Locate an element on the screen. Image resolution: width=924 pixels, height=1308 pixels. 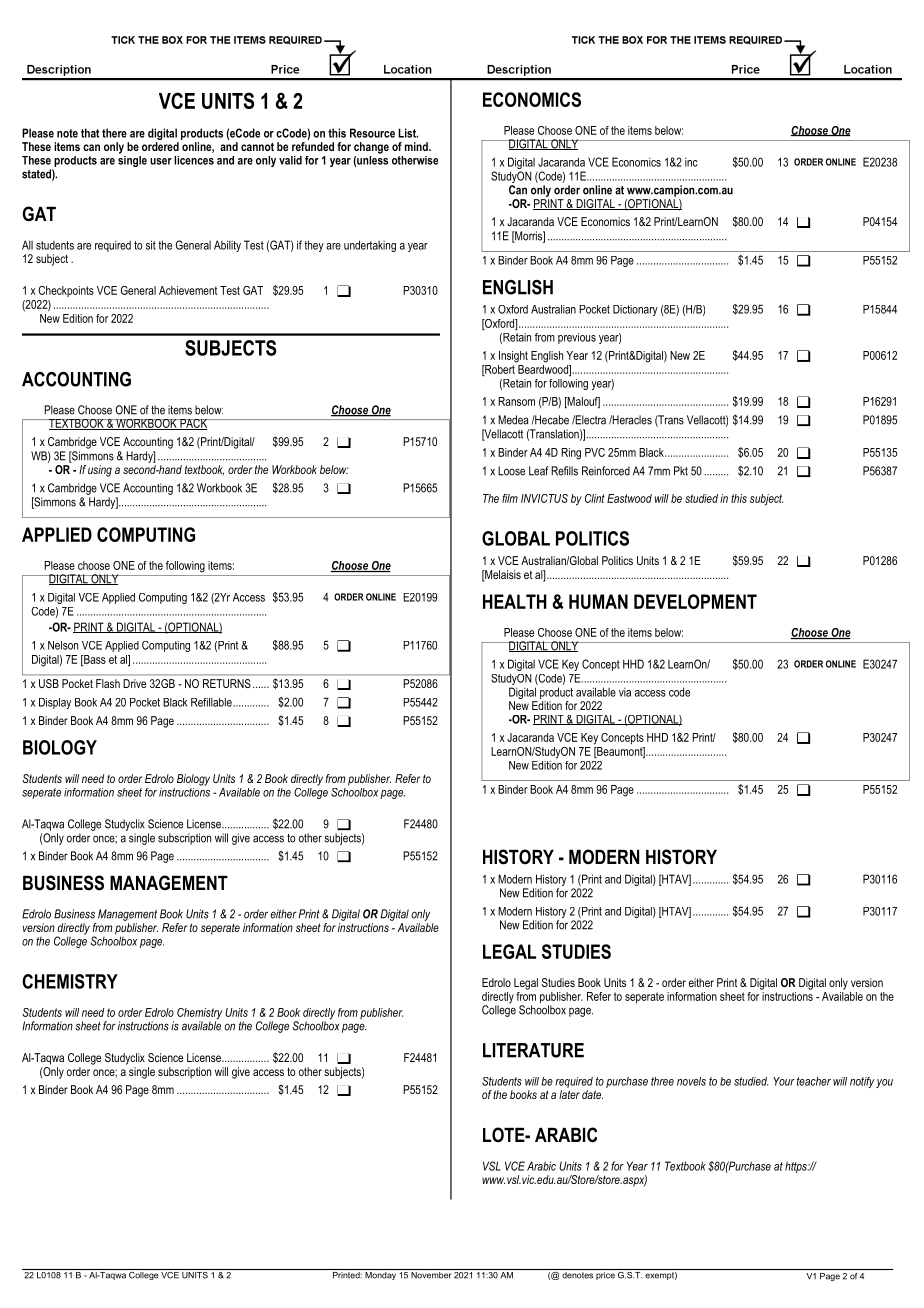
November is located at coordinates (431, 1274).
